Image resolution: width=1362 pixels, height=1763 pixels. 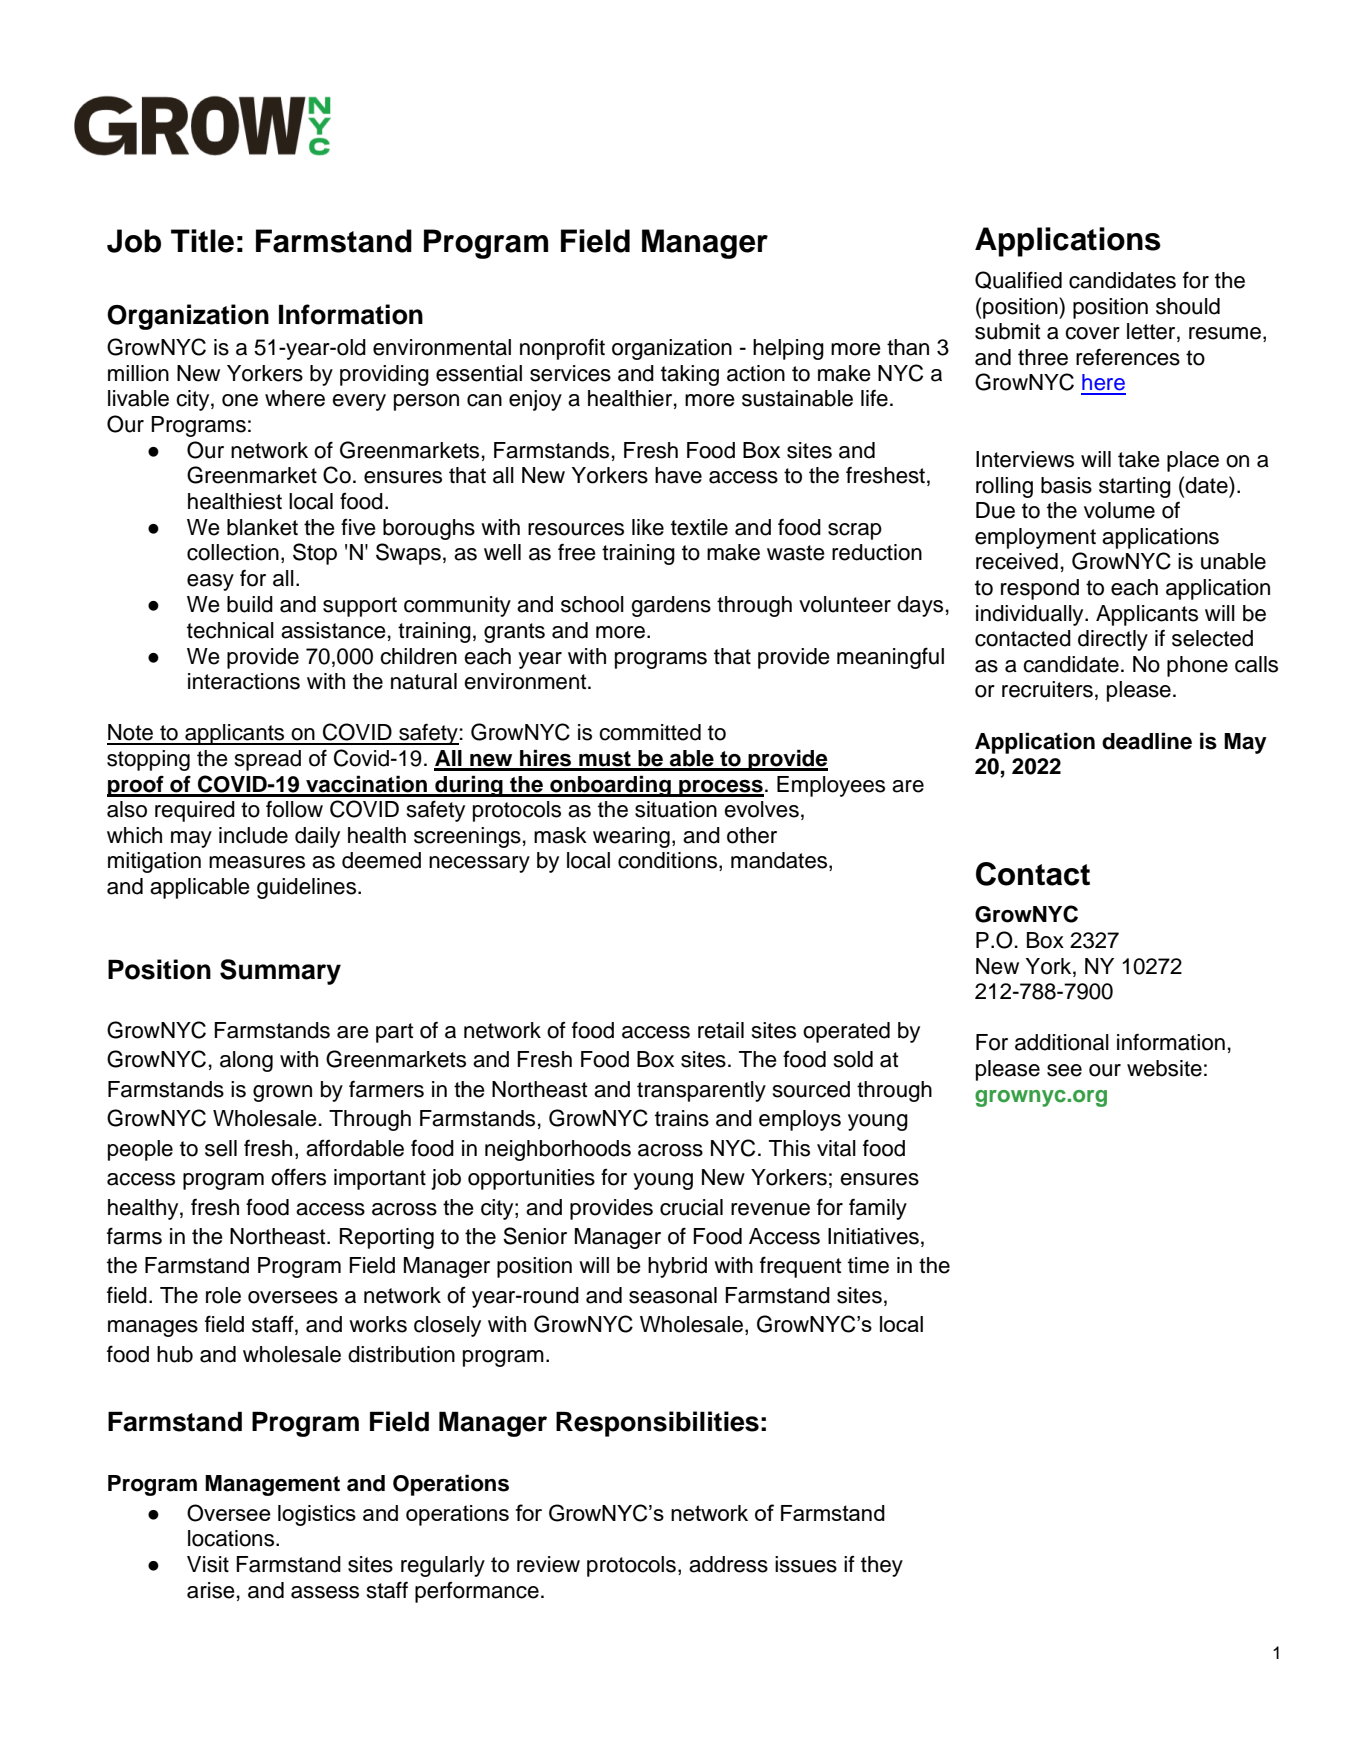 What do you see at coordinates (250, 604) in the image?
I see `build` at bounding box center [250, 604].
